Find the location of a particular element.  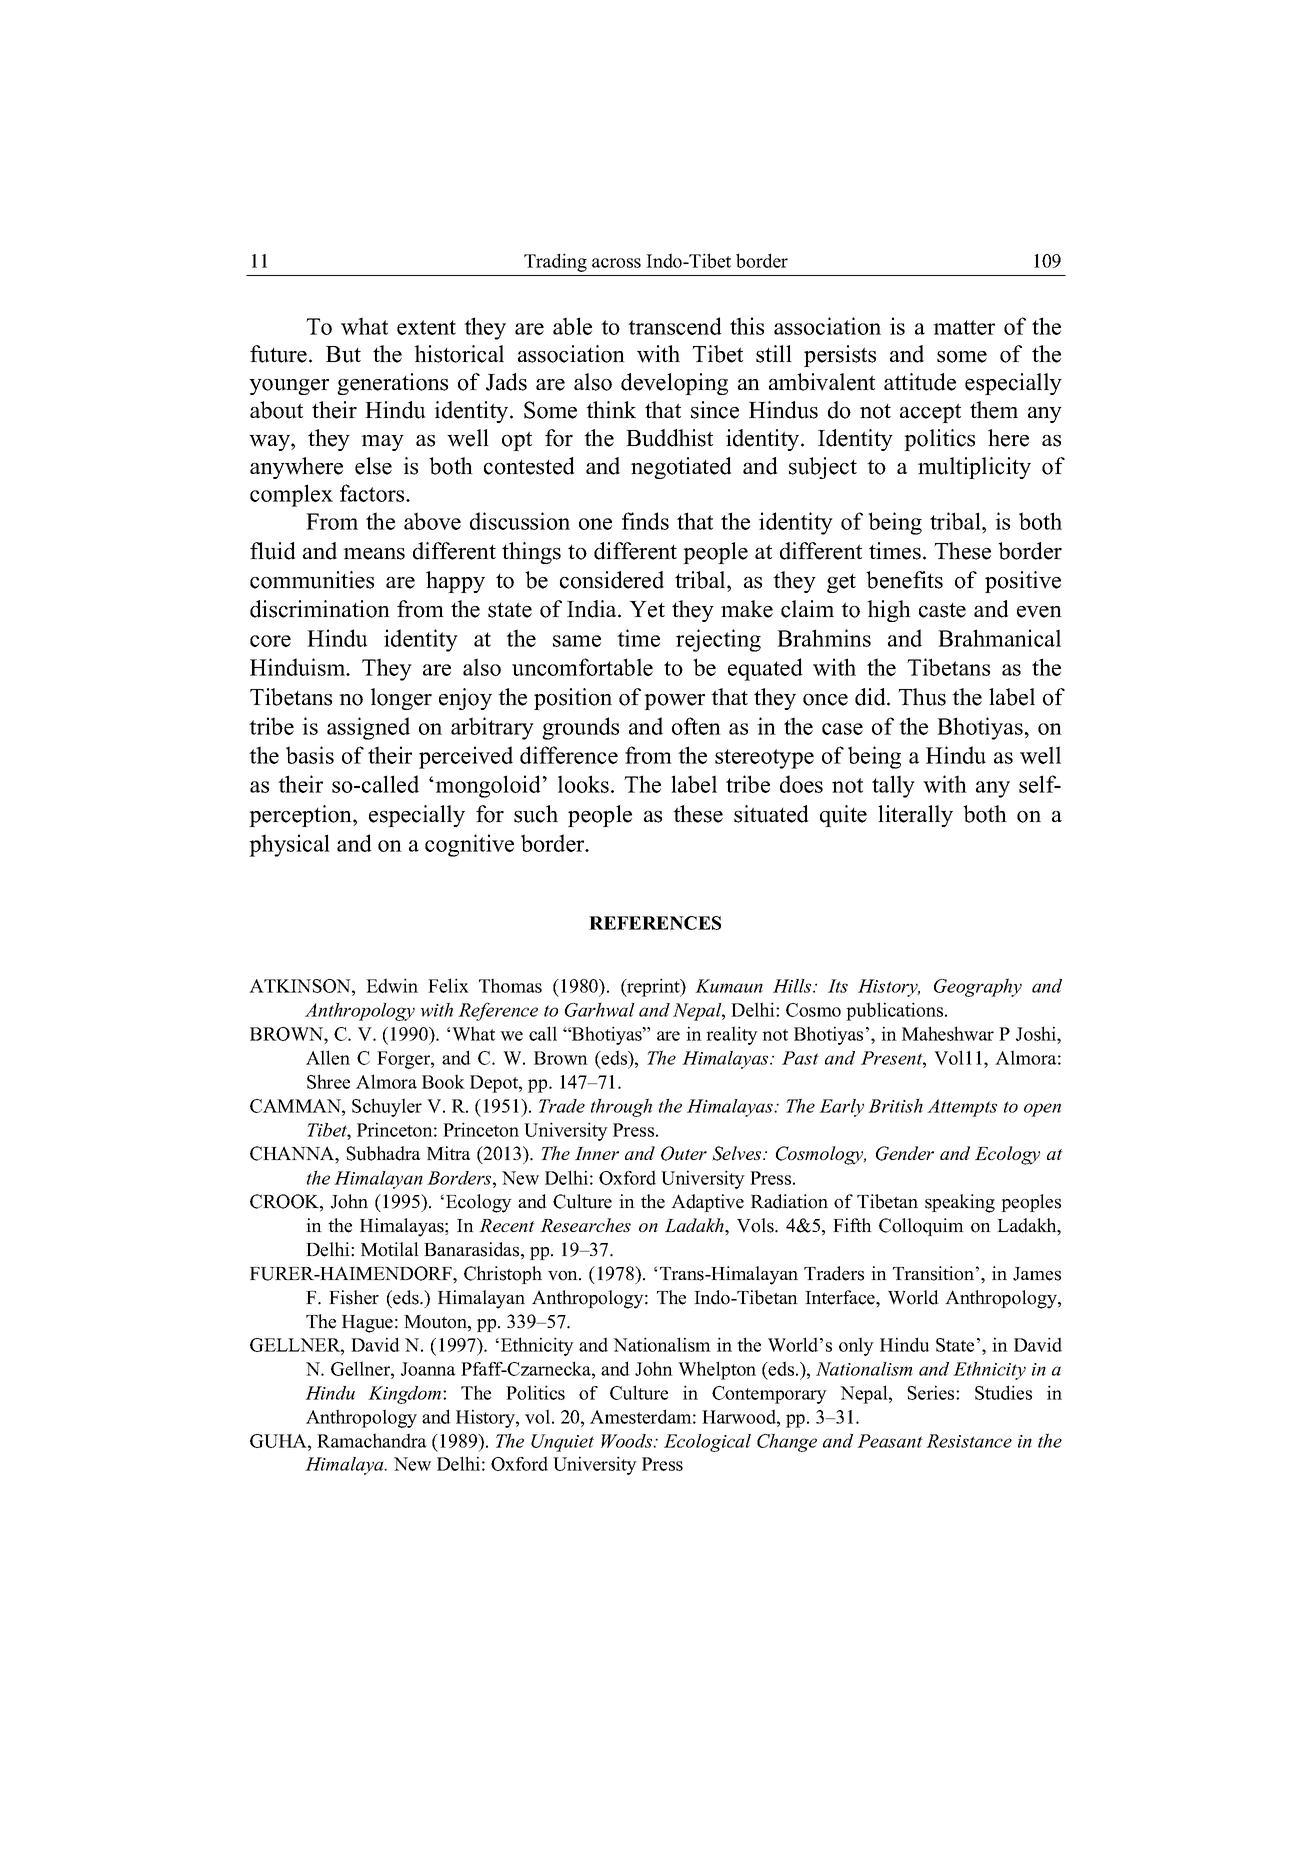

Ramachandra is located at coordinates (372, 1440).
